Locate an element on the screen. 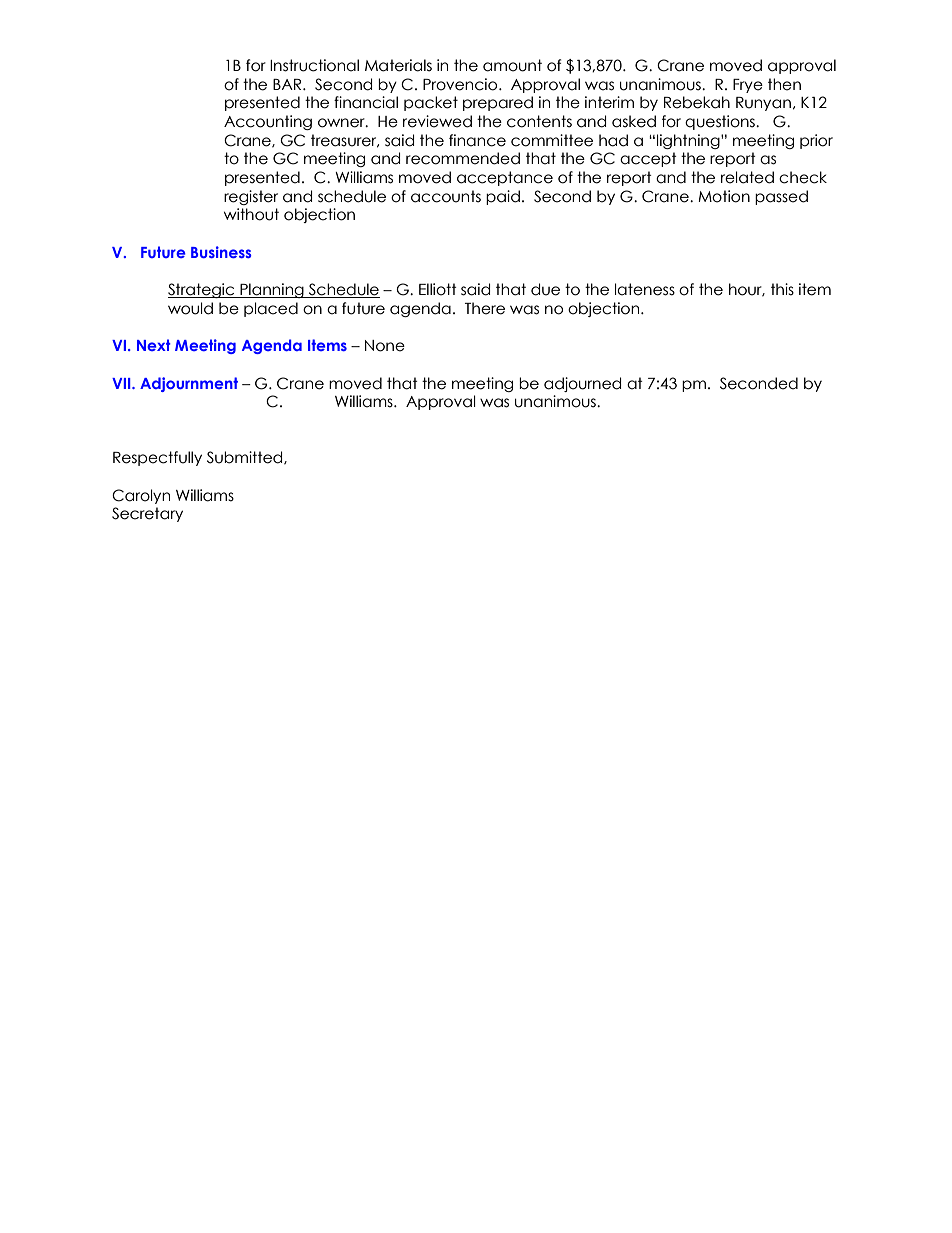 Image resolution: width=952 pixels, height=1233 pixels. Submitted is located at coordinates (246, 458).
